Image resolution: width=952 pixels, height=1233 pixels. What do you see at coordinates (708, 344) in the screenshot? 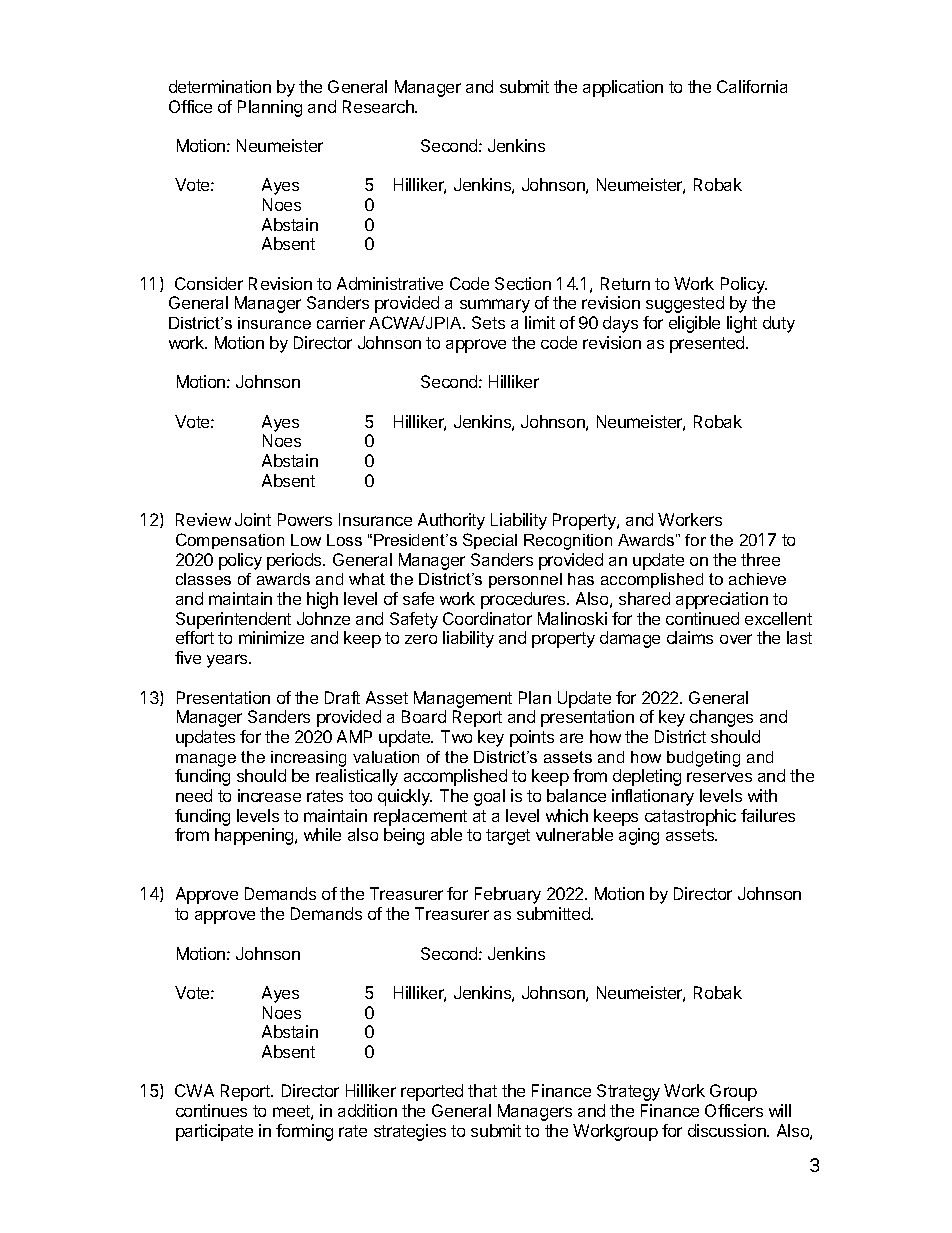
I see `presented` at bounding box center [708, 344].
